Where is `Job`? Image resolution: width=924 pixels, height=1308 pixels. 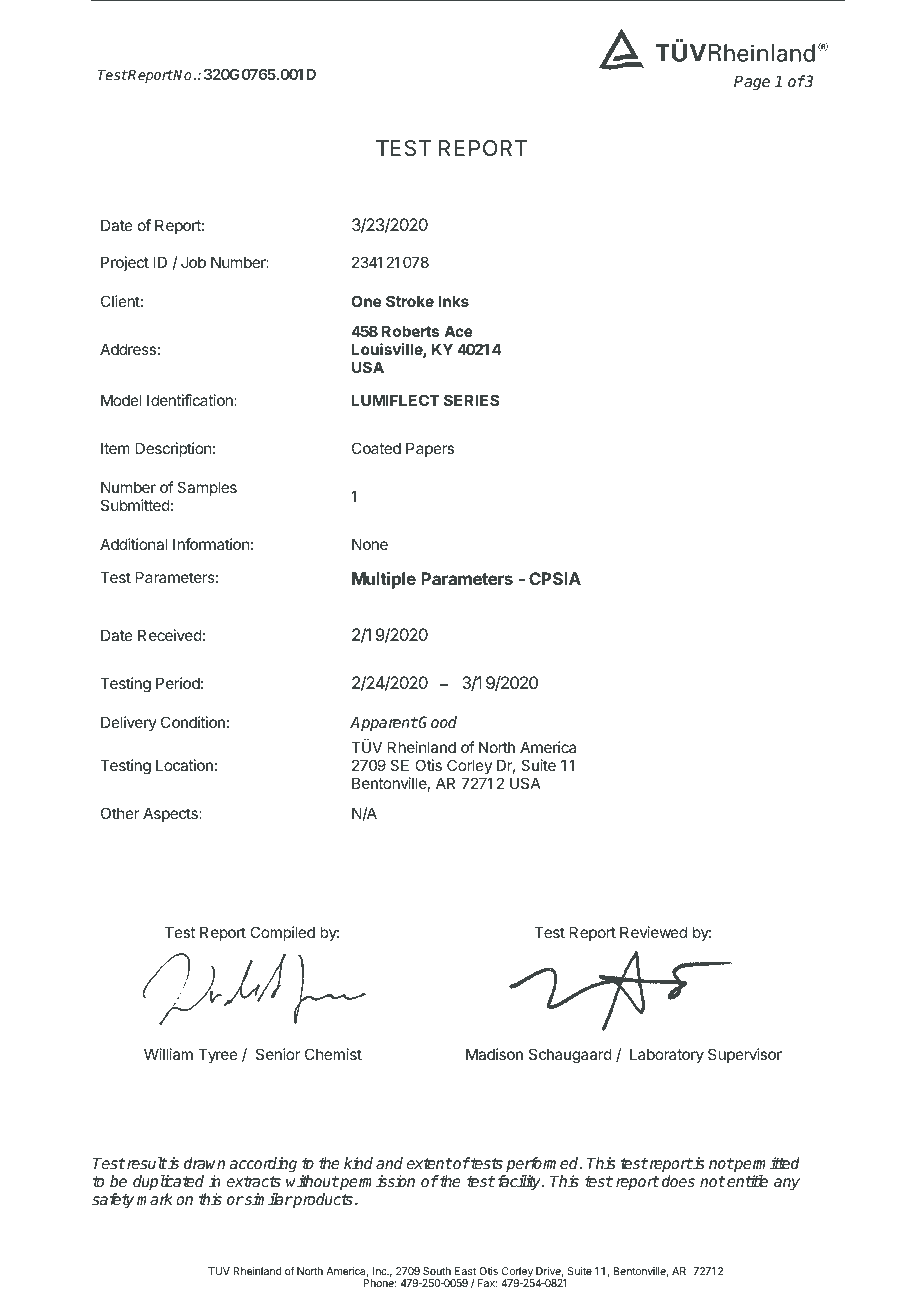 Job is located at coordinates (193, 262).
